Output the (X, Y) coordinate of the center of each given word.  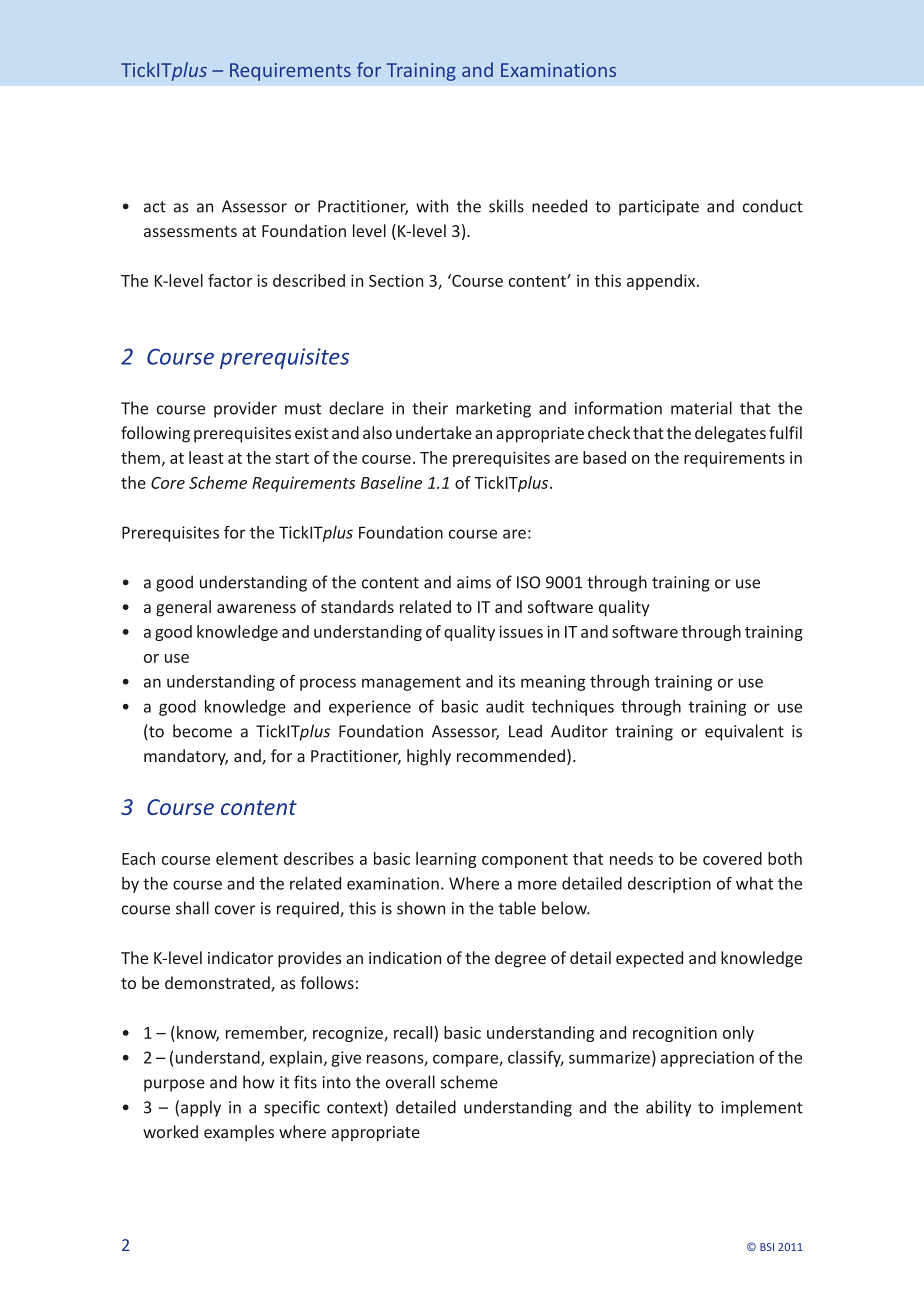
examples (239, 1133)
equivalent (744, 732)
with (432, 206)
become (202, 731)
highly (429, 757)
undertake (434, 432)
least (206, 457)
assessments (190, 231)
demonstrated (218, 984)
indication (405, 957)
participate (659, 208)
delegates (730, 434)
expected (649, 959)
